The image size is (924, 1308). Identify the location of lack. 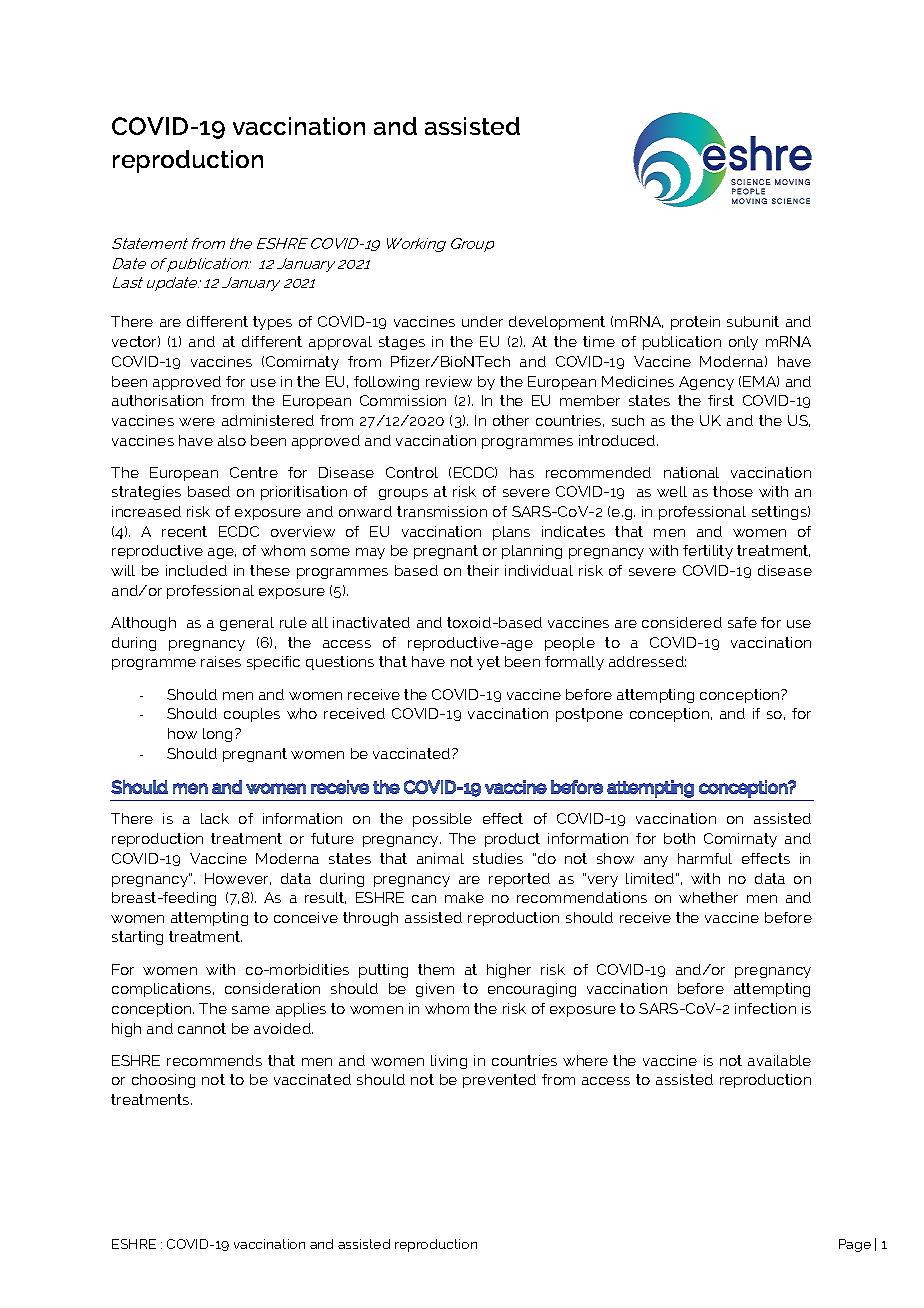
(215, 818).
